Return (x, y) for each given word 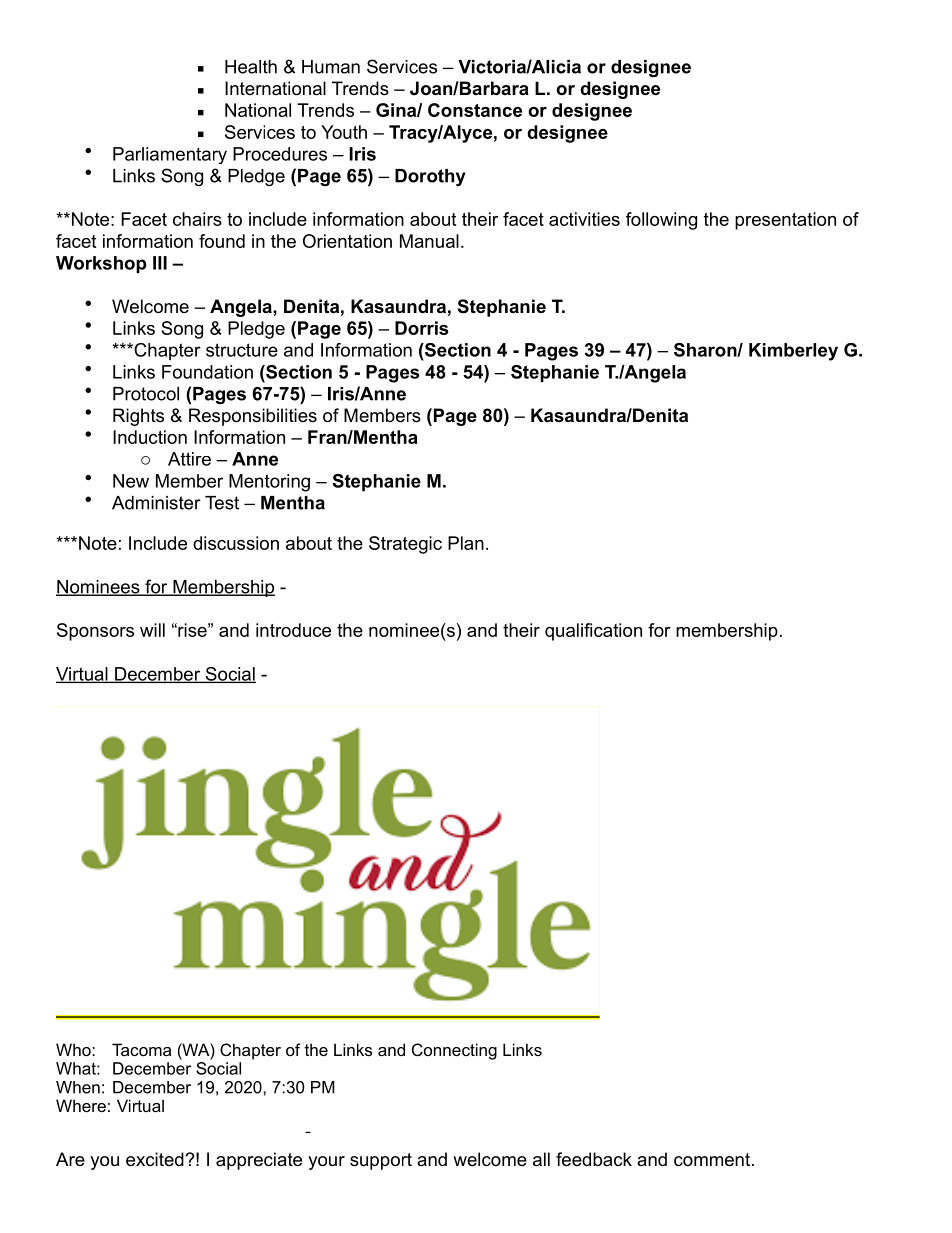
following (661, 221)
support (381, 1161)
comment (713, 1160)
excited (156, 1159)
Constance (475, 110)
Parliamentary (170, 155)
